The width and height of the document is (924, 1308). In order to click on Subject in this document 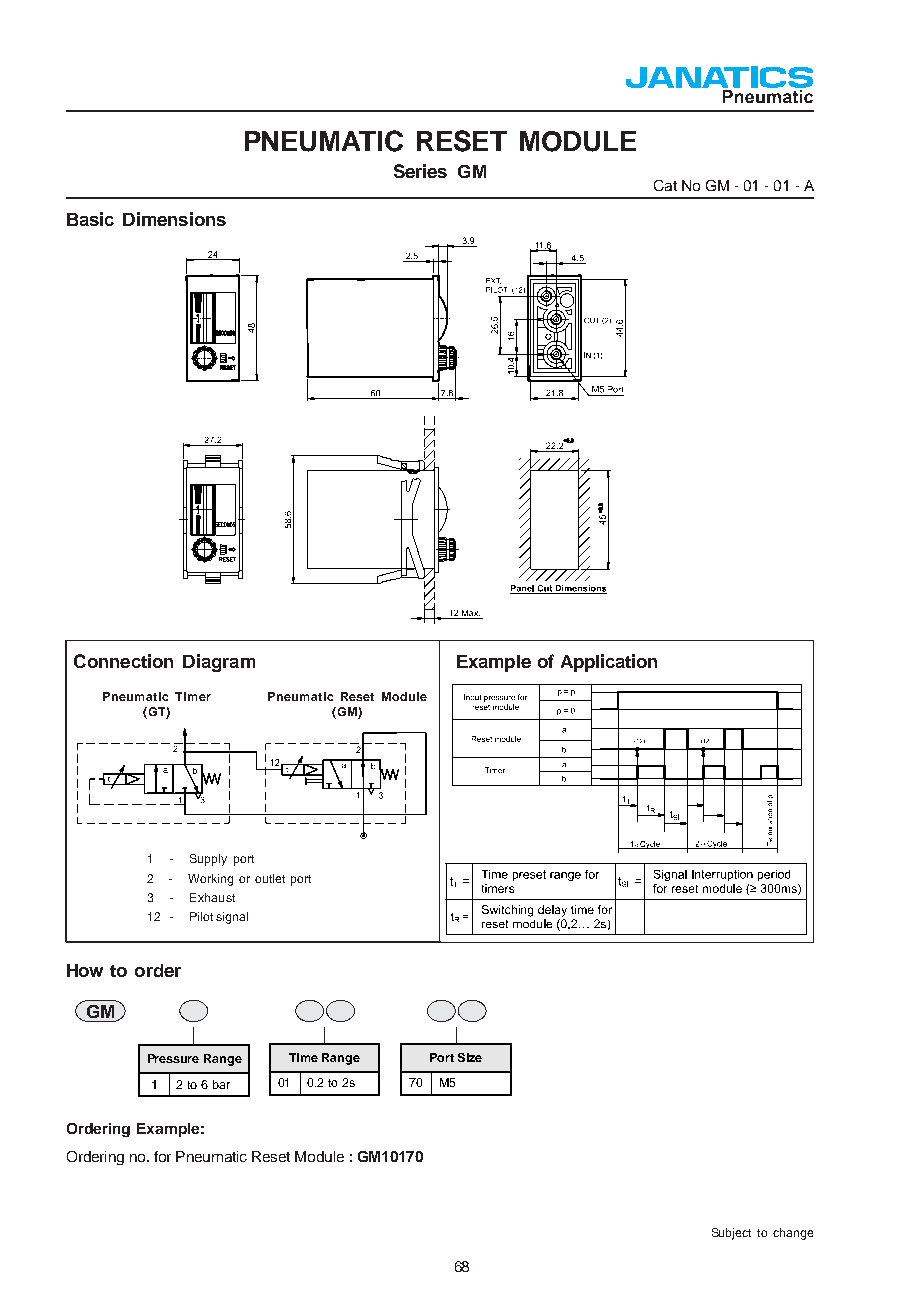, I will do `click(731, 1234)`.
